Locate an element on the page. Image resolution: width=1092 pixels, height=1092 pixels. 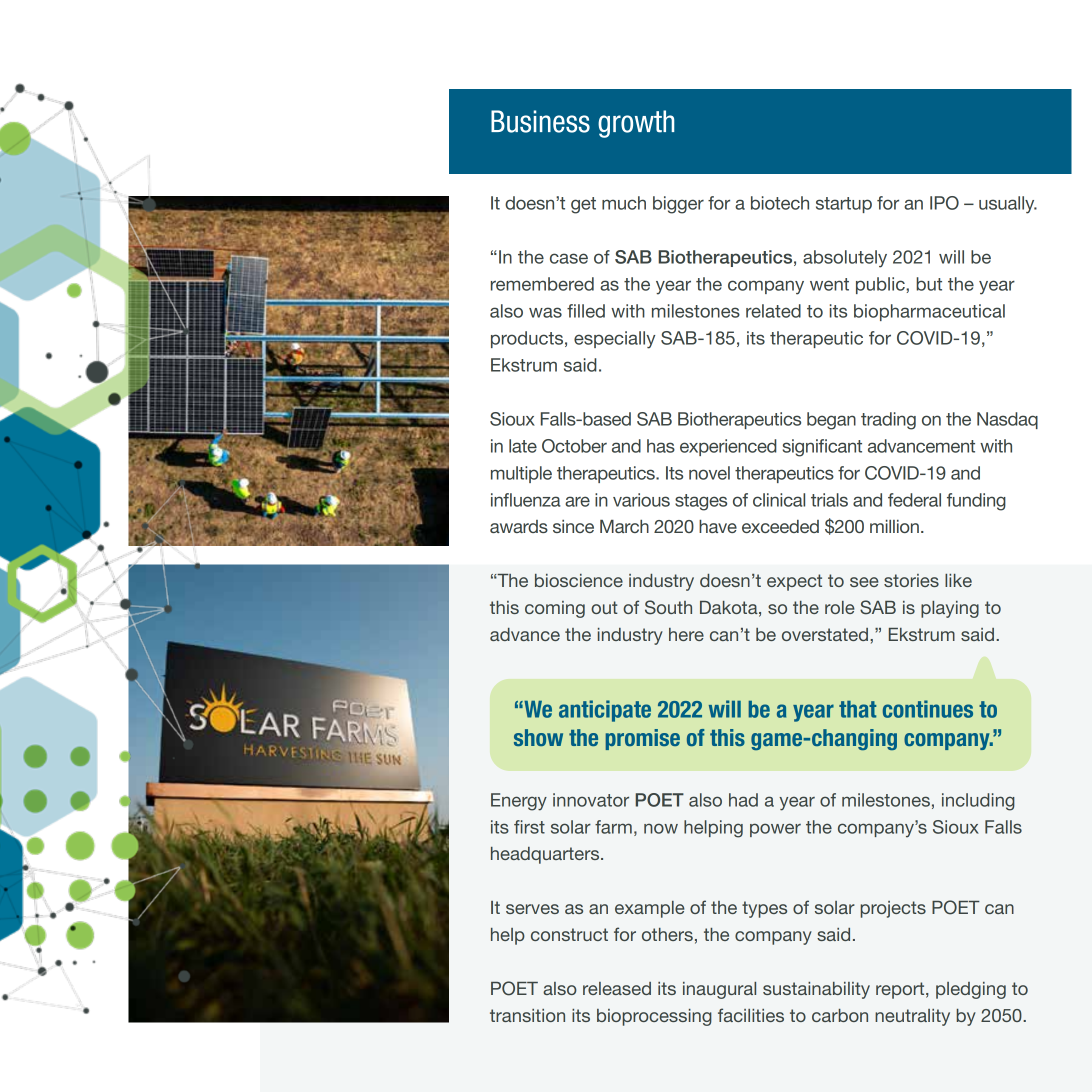
facilities is located at coordinates (751, 1015).
